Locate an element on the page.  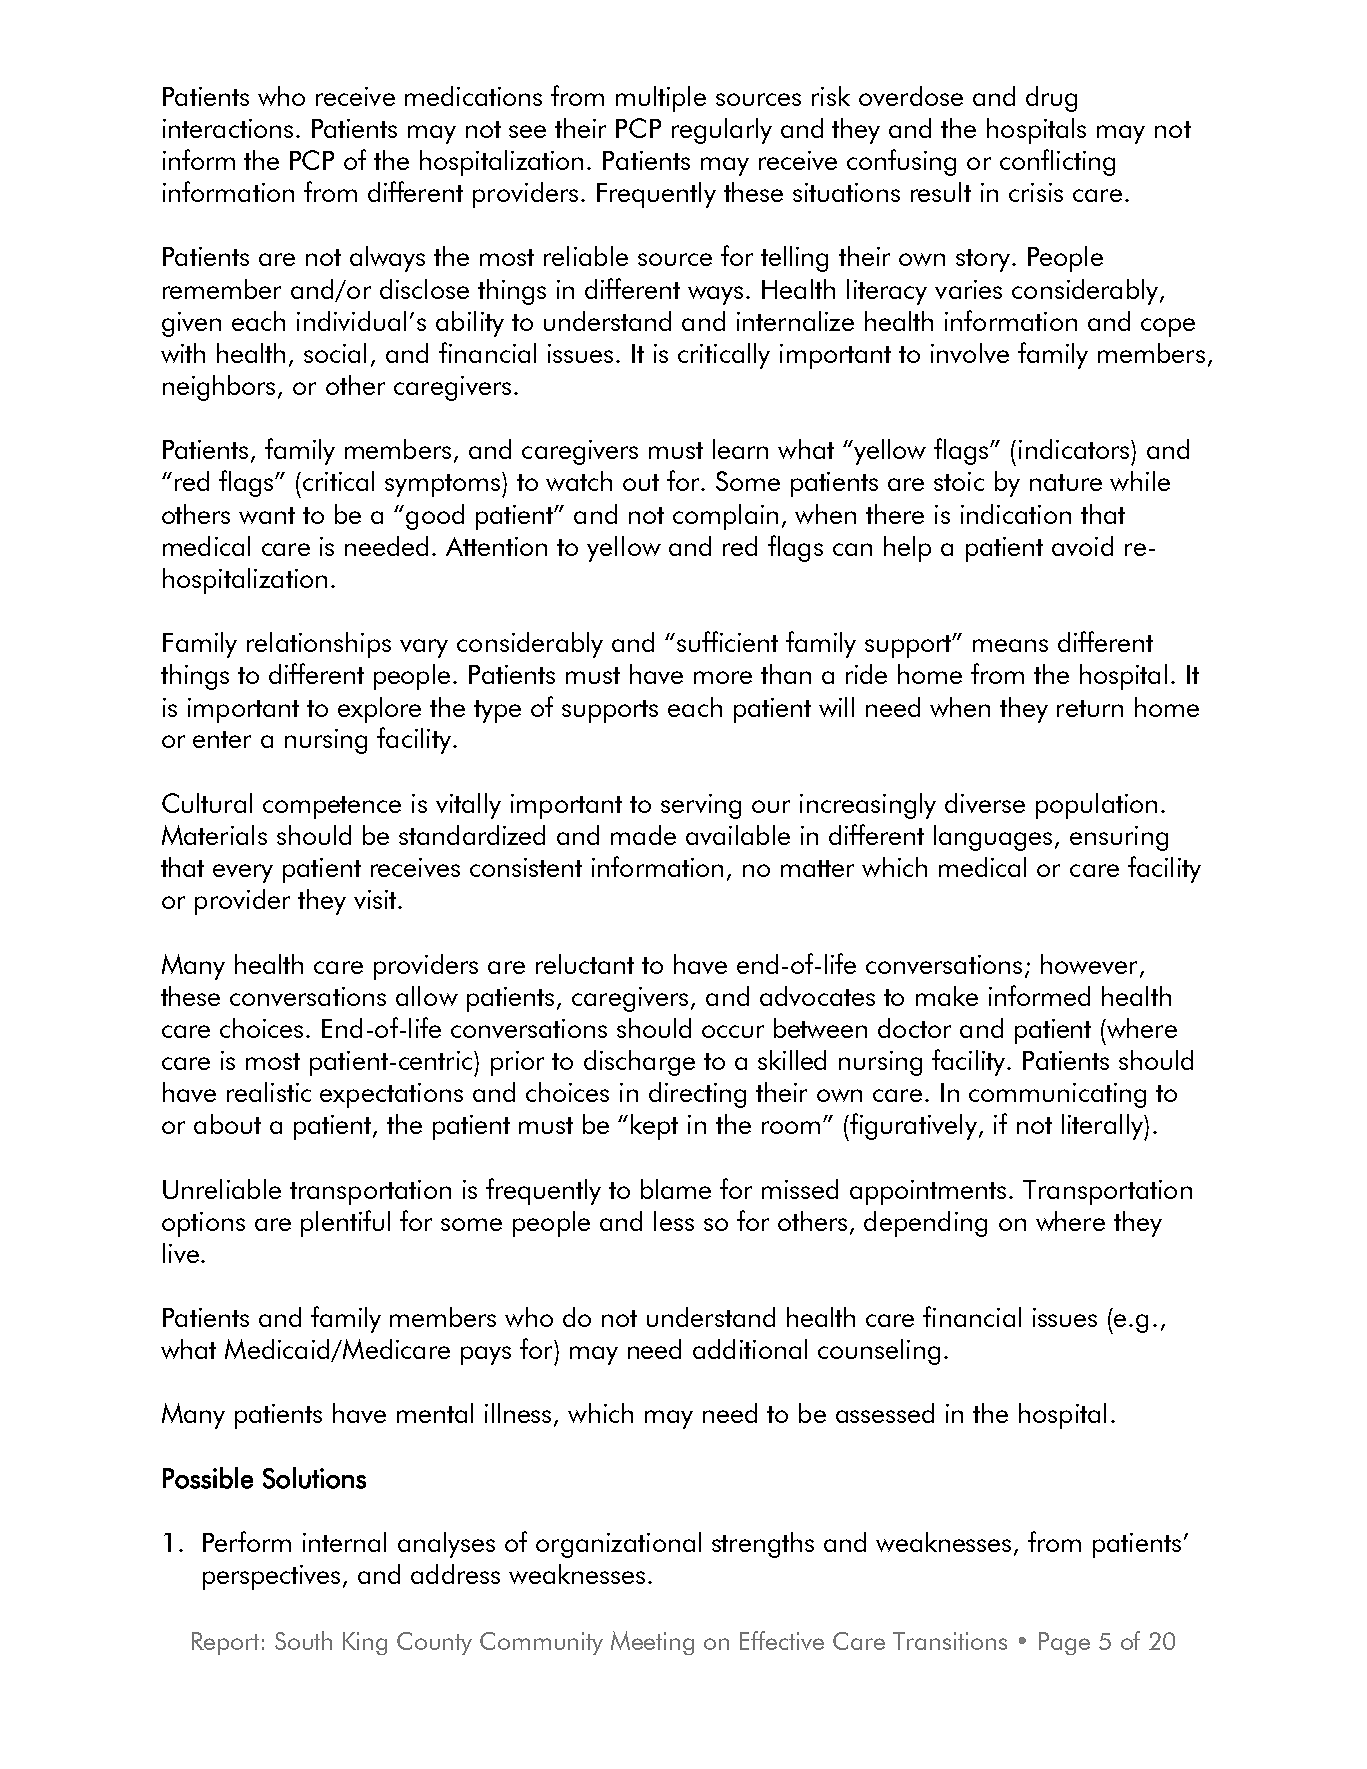
conflicting is located at coordinates (1057, 162).
